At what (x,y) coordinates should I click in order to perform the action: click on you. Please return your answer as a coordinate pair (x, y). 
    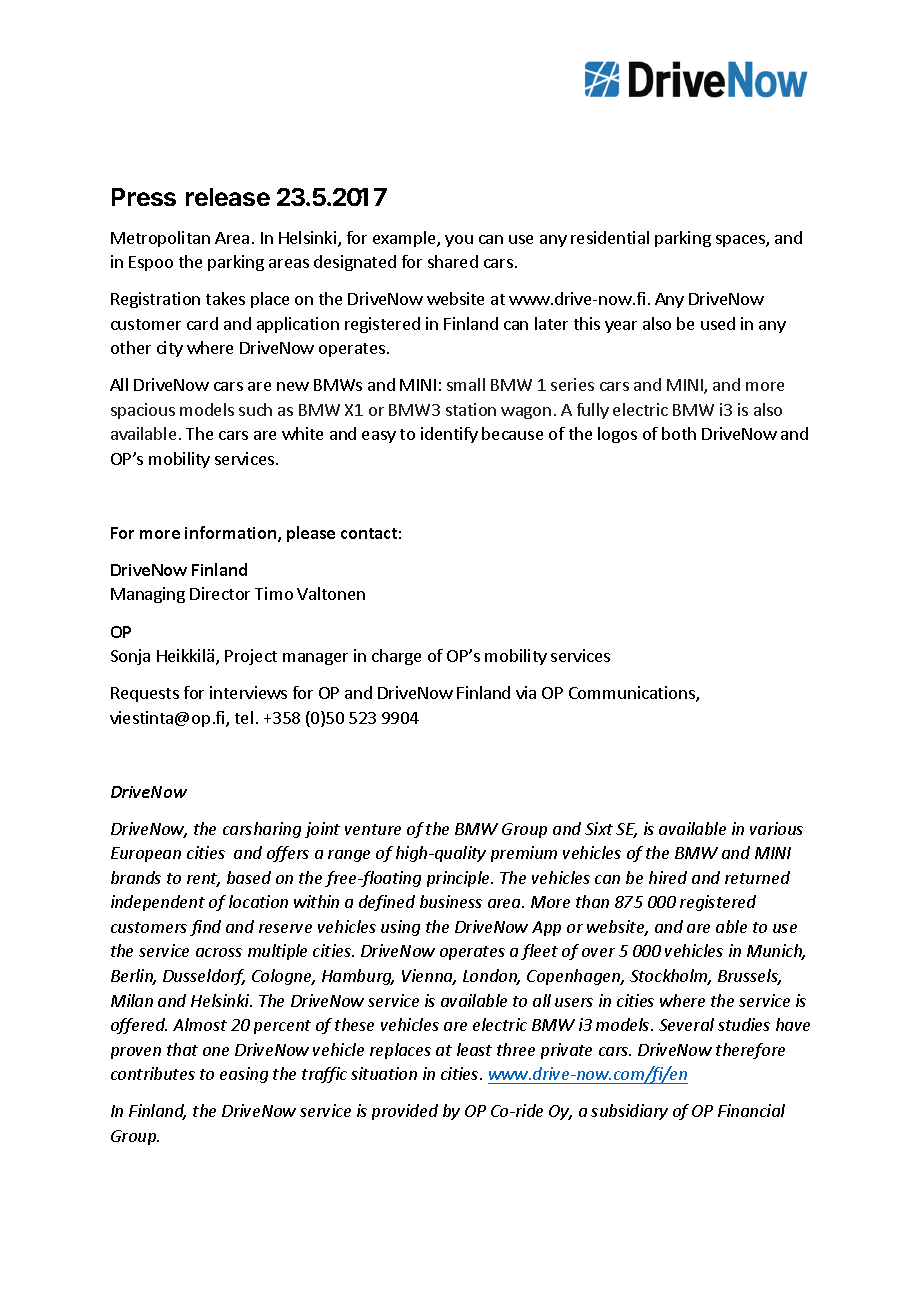
    Looking at the image, I should click on (459, 241).
